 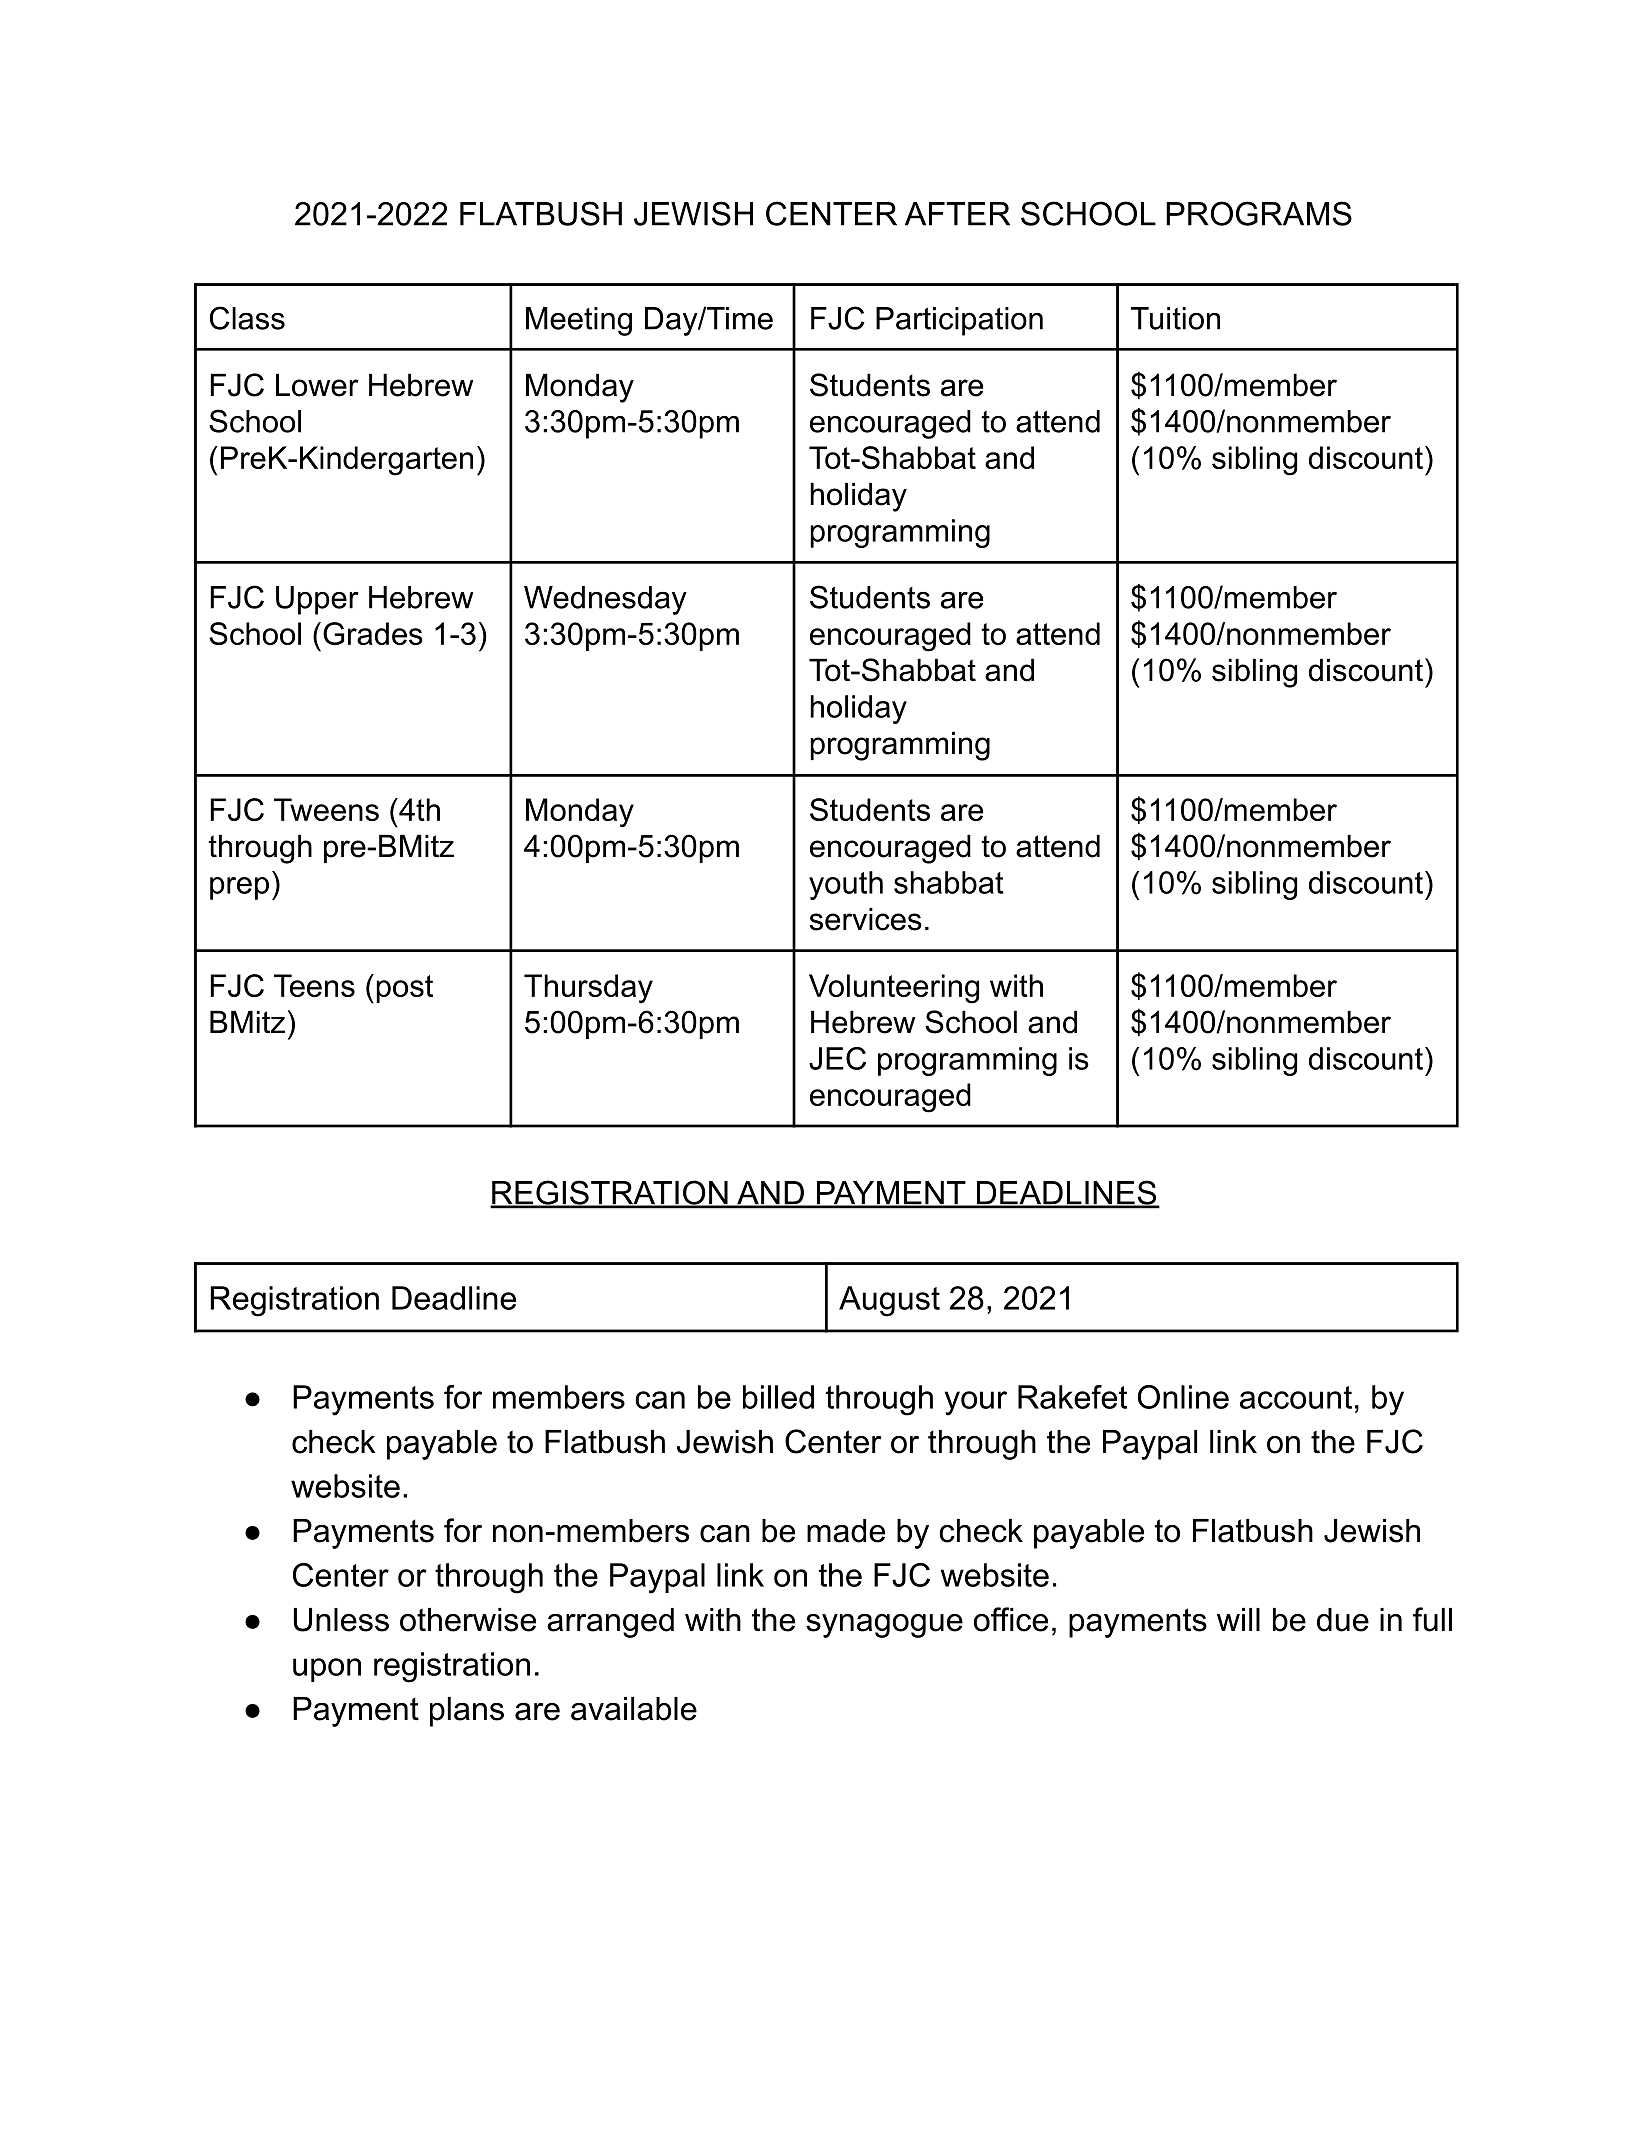 I want to click on Tuition, so click(x=1175, y=318).
